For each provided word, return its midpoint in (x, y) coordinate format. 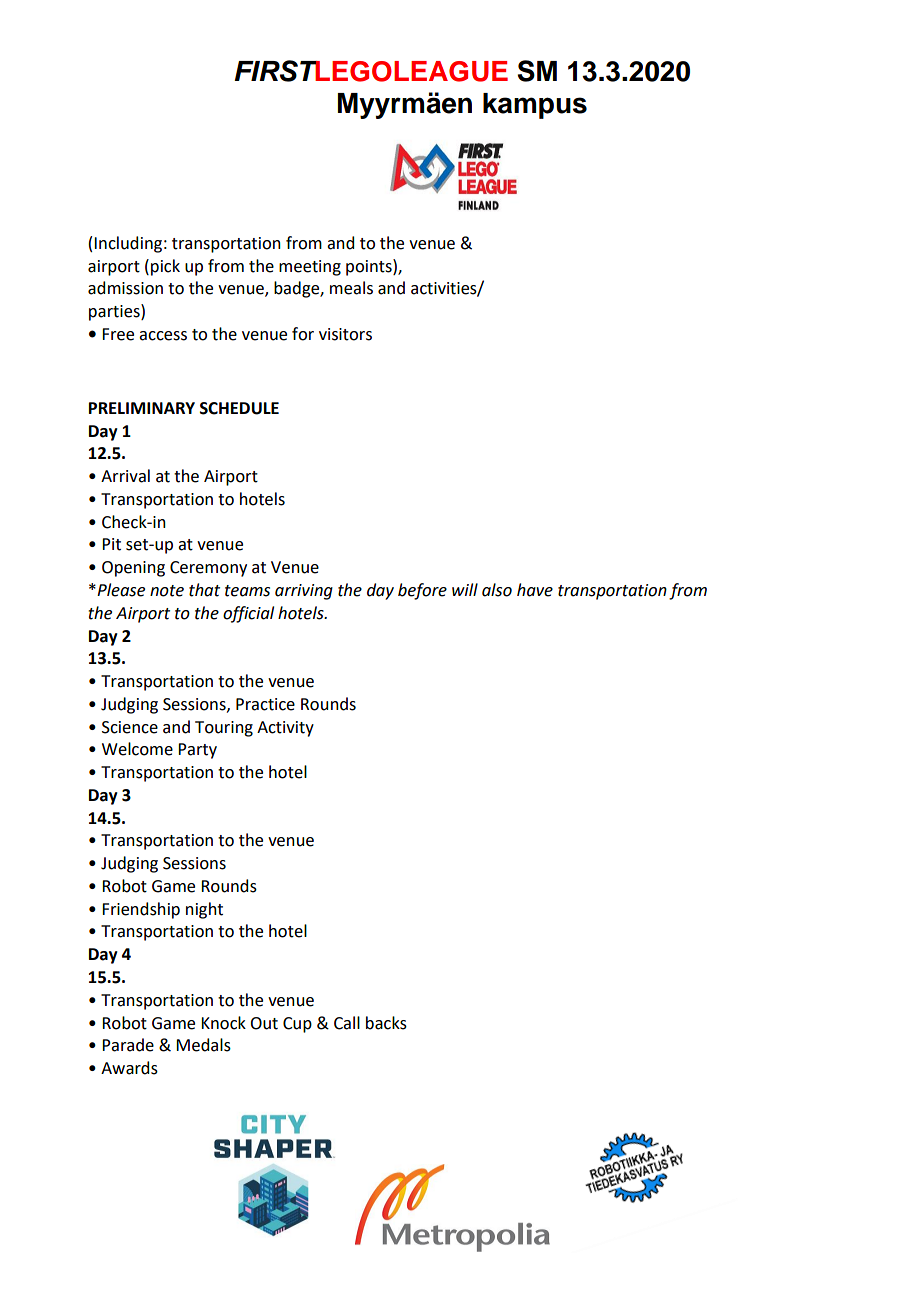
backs (386, 1023)
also (497, 590)
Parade (128, 1045)
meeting (310, 268)
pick (165, 267)
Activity (285, 729)
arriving (304, 592)
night (204, 910)
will (465, 589)
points (370, 267)
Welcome (137, 749)
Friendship (141, 910)
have (535, 590)
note (167, 591)
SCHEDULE (239, 408)
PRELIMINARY (142, 408)
